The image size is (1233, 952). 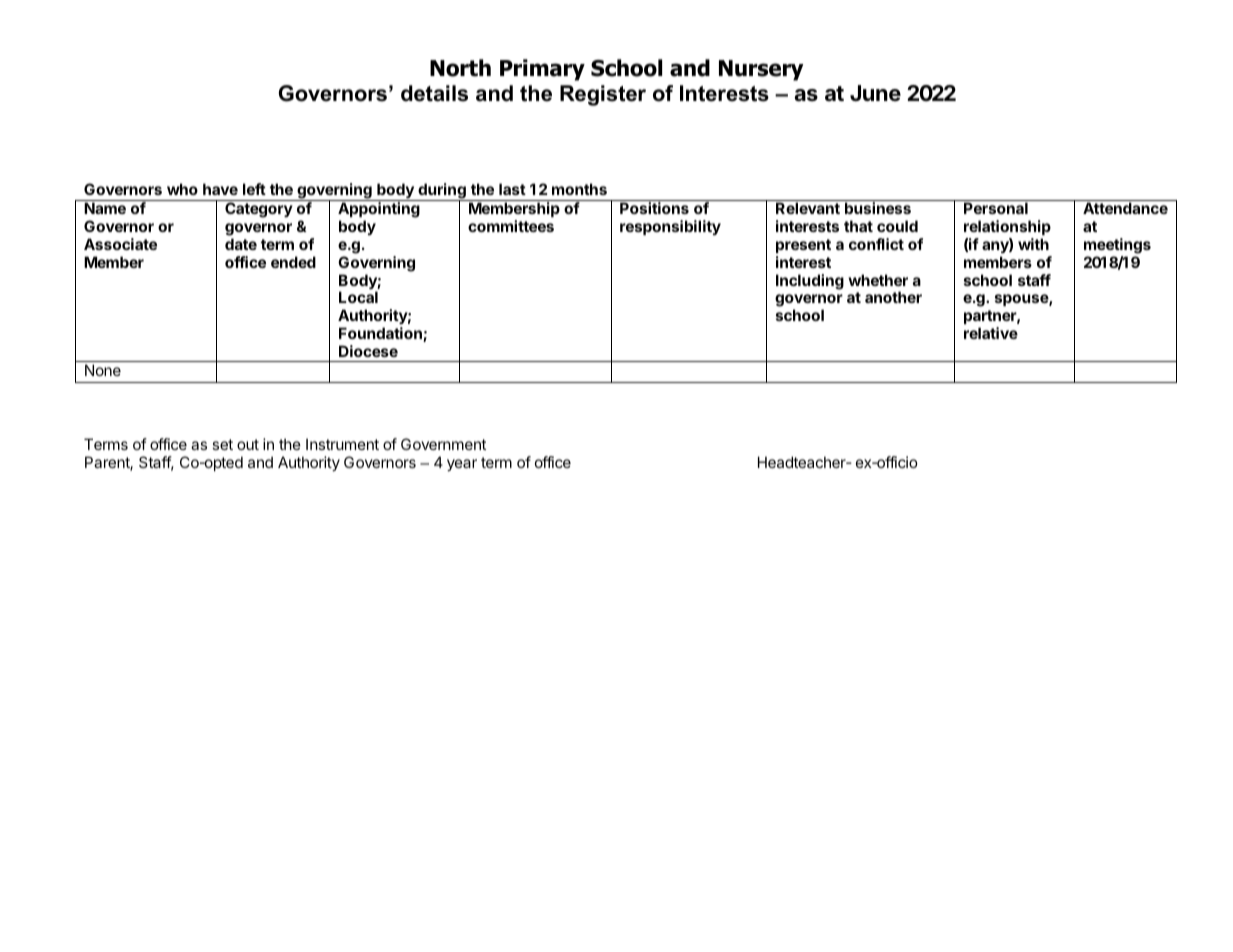 What do you see at coordinates (222, 444) in the document?
I see `set` at bounding box center [222, 444].
